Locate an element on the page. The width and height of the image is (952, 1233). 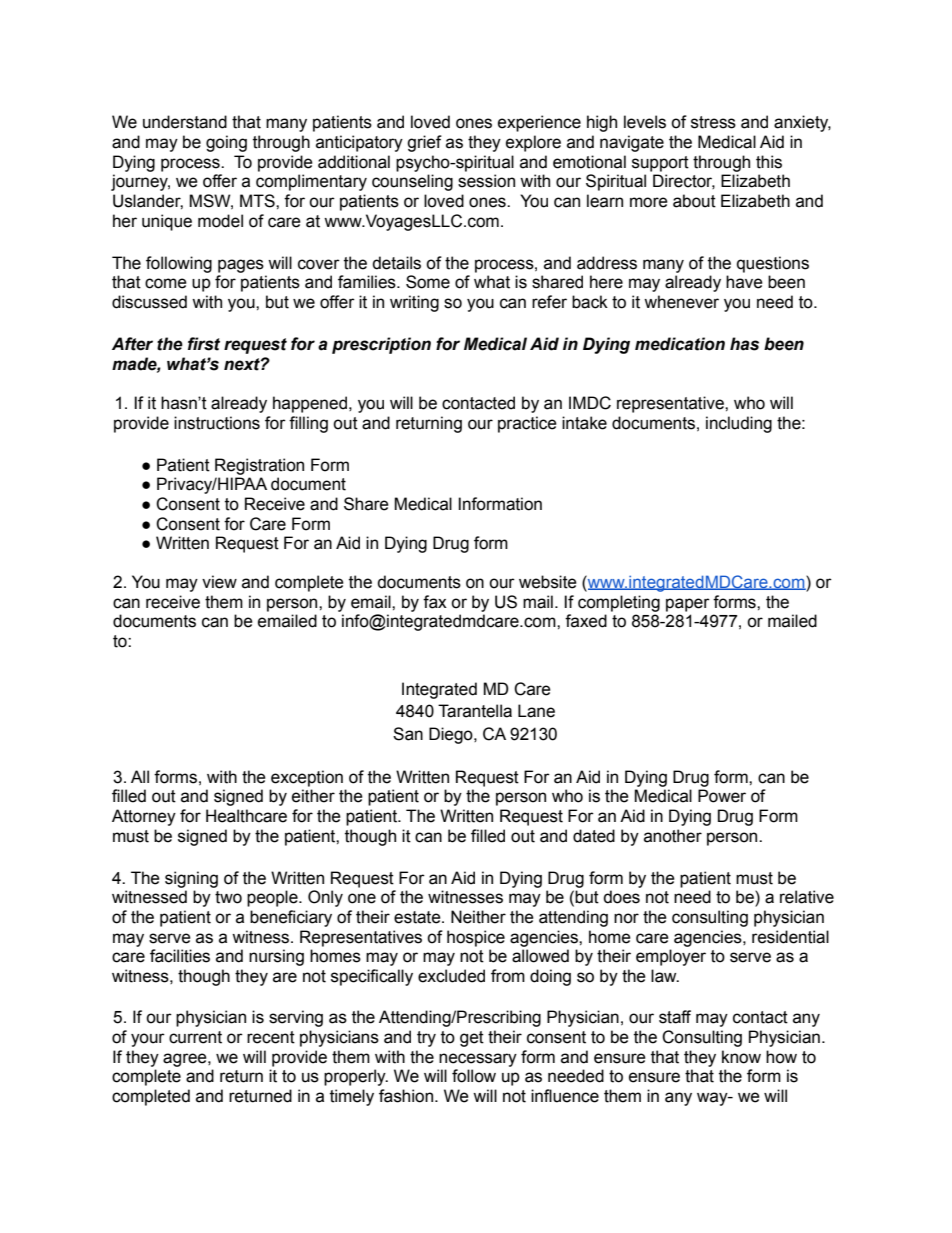
session is located at coordinates (486, 181).
